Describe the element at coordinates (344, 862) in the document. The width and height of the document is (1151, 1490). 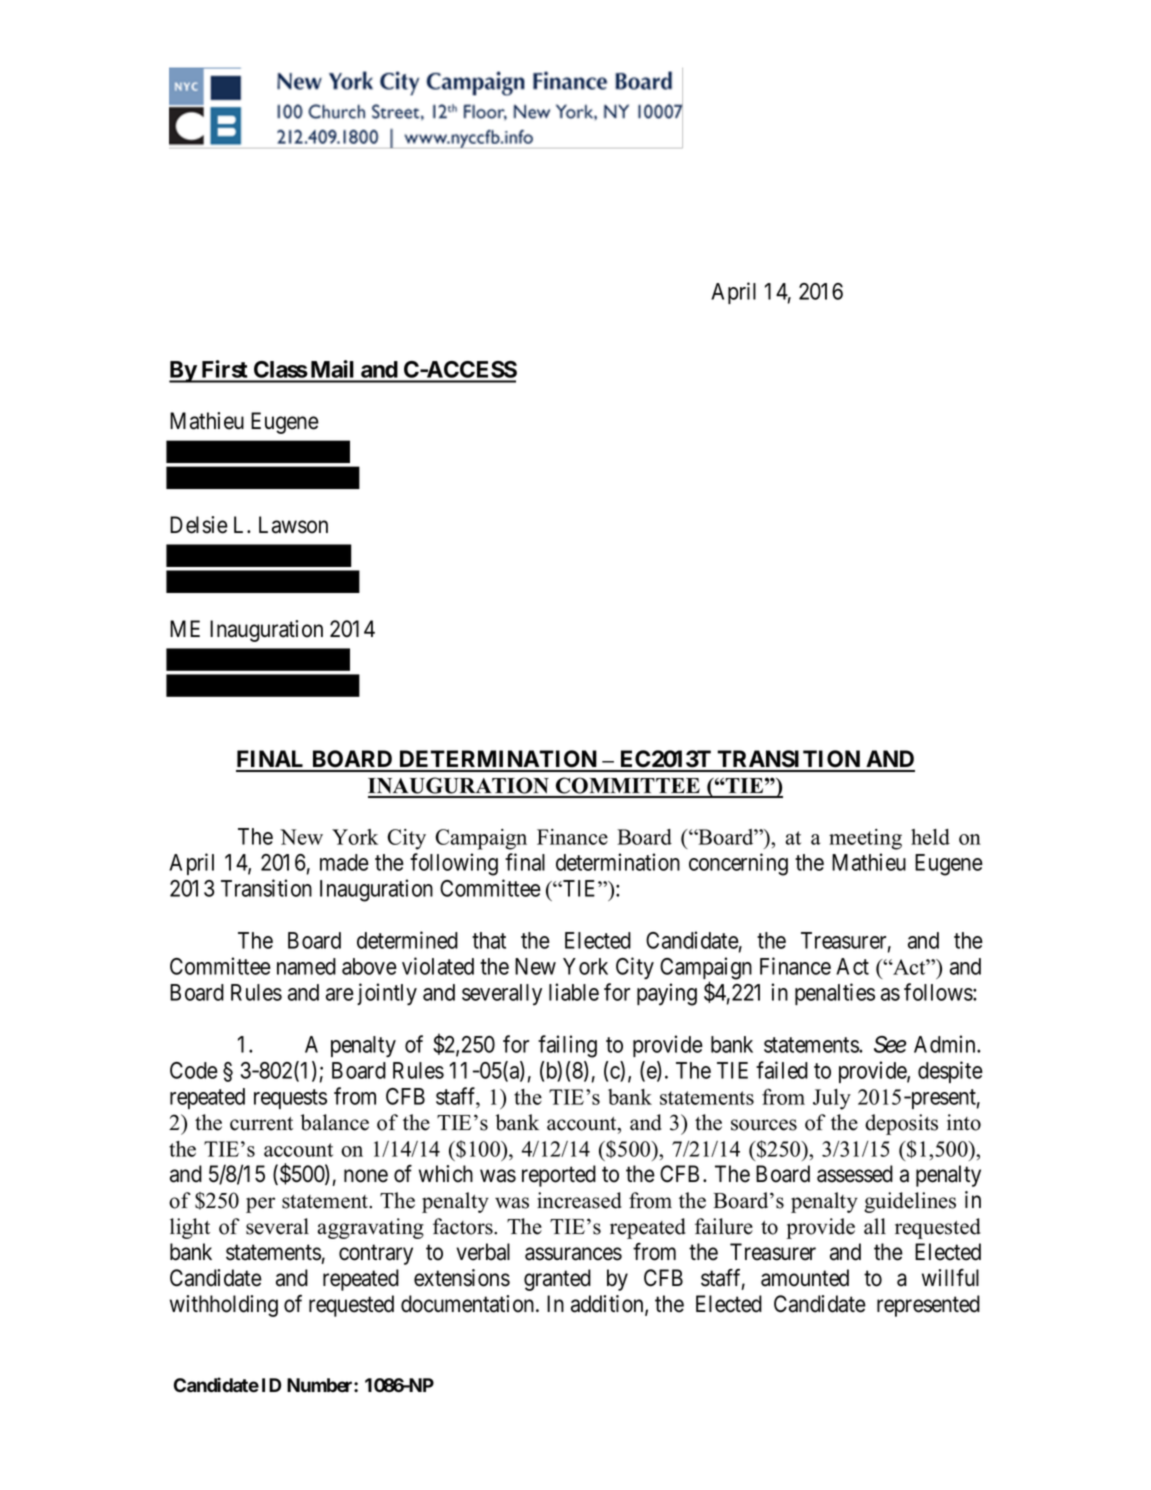
I see `made` at that location.
